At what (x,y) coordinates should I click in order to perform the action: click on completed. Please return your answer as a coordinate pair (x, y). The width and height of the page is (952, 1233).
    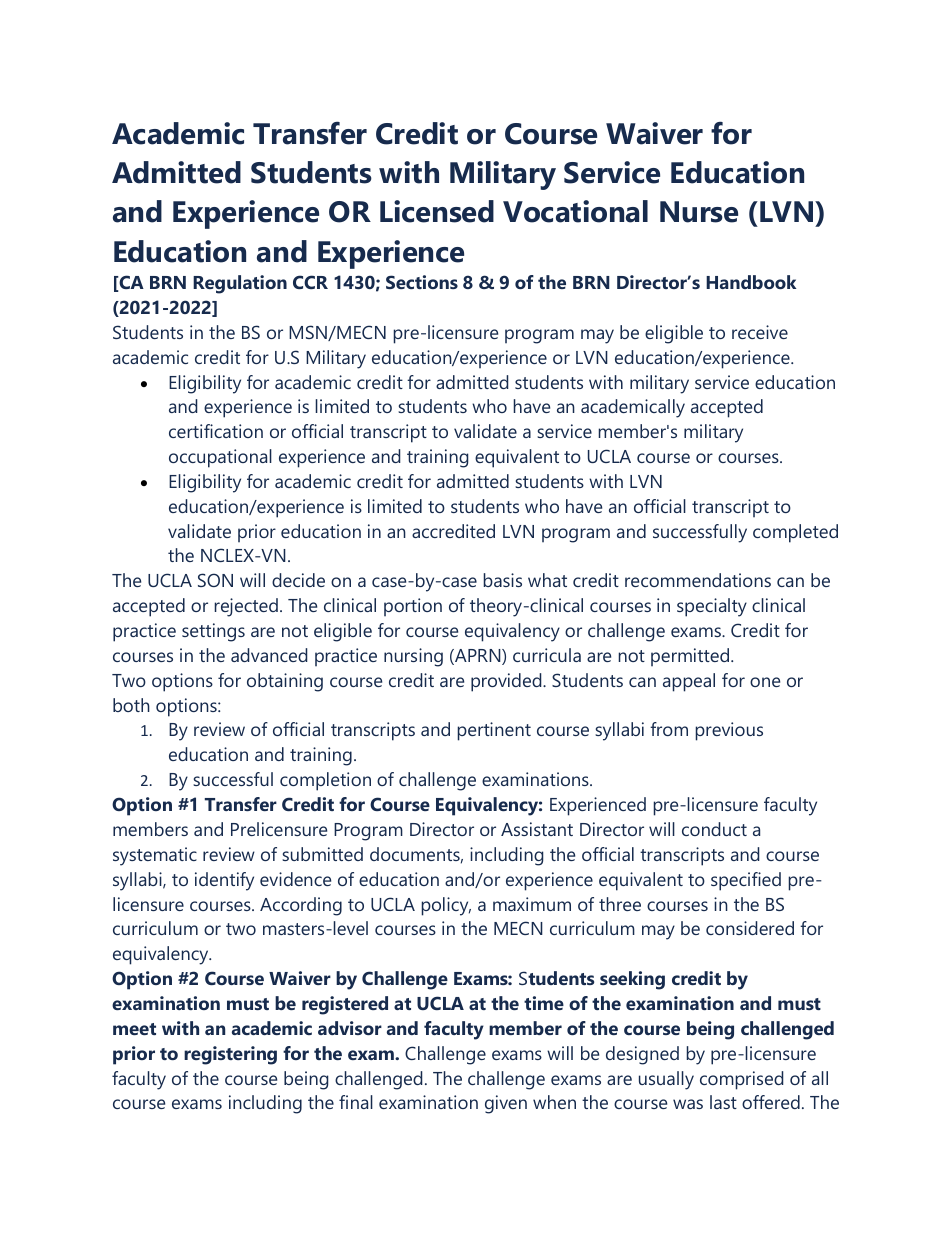
    Looking at the image, I should click on (795, 533).
